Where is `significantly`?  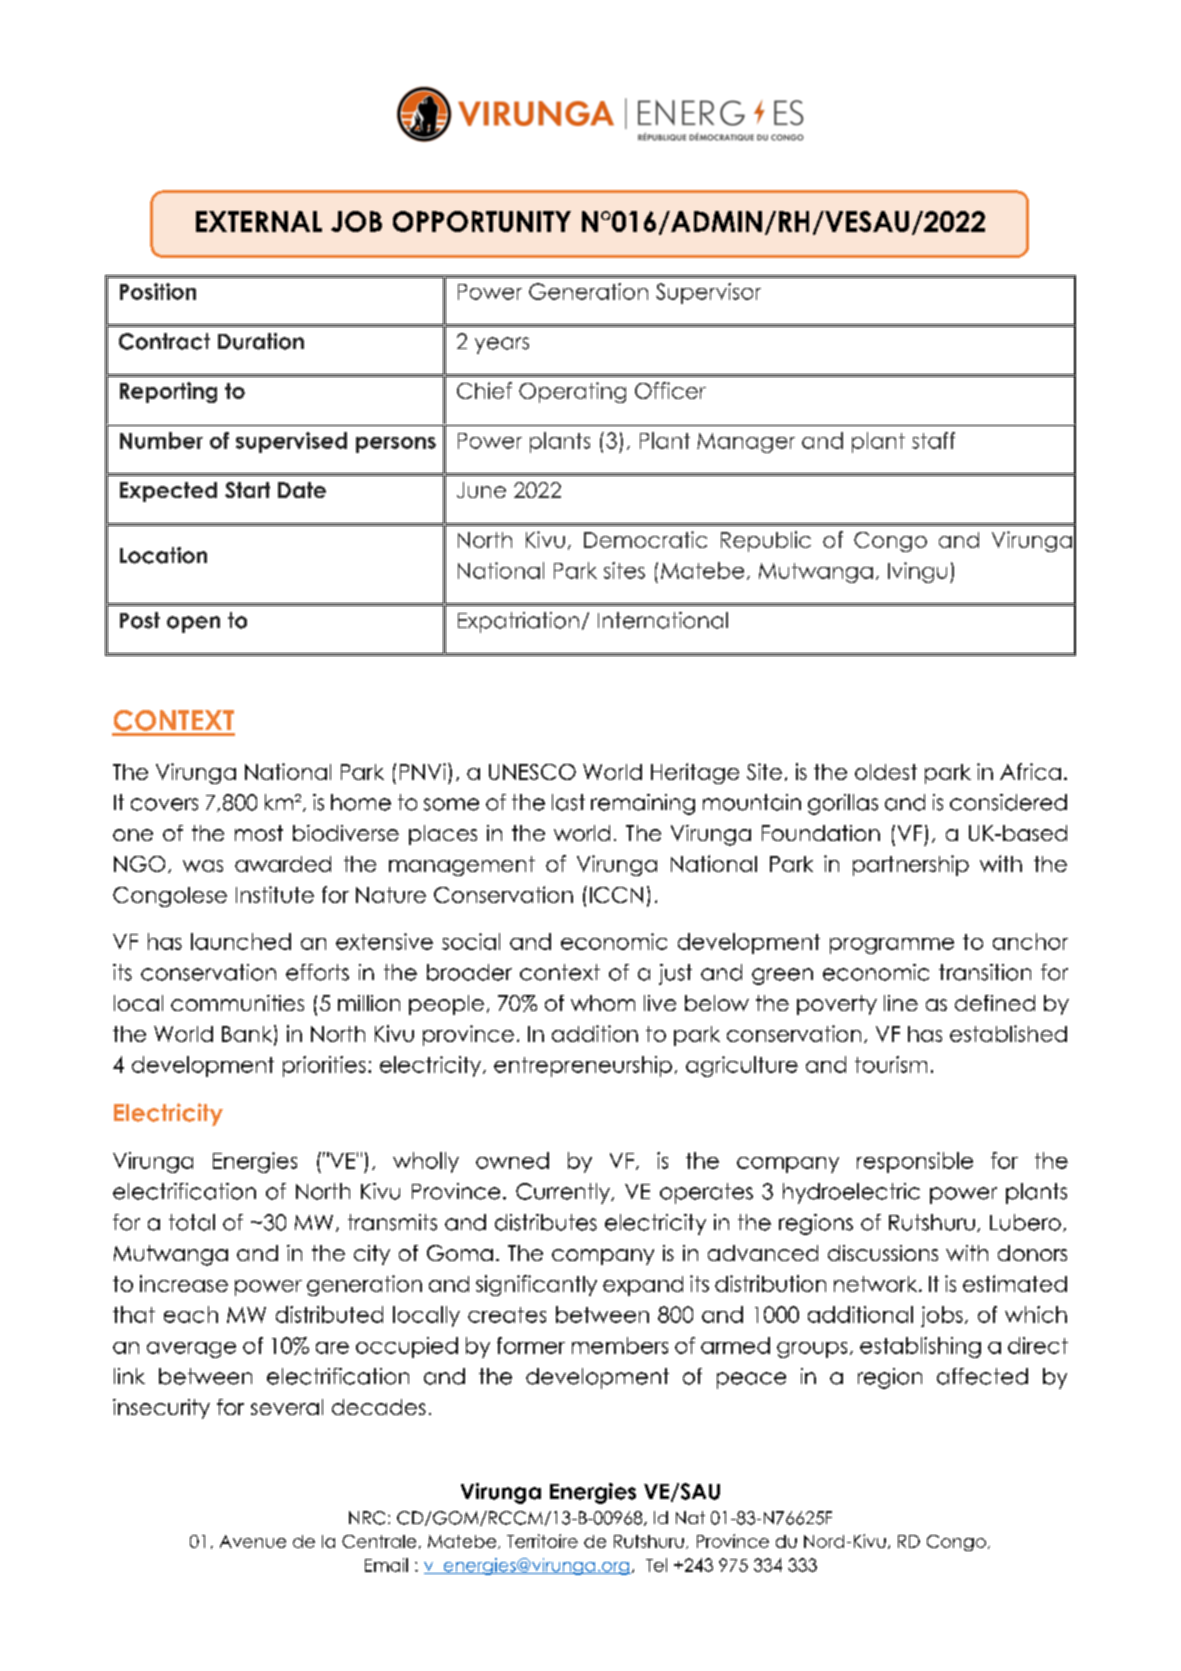 significantly is located at coordinates (536, 1285).
